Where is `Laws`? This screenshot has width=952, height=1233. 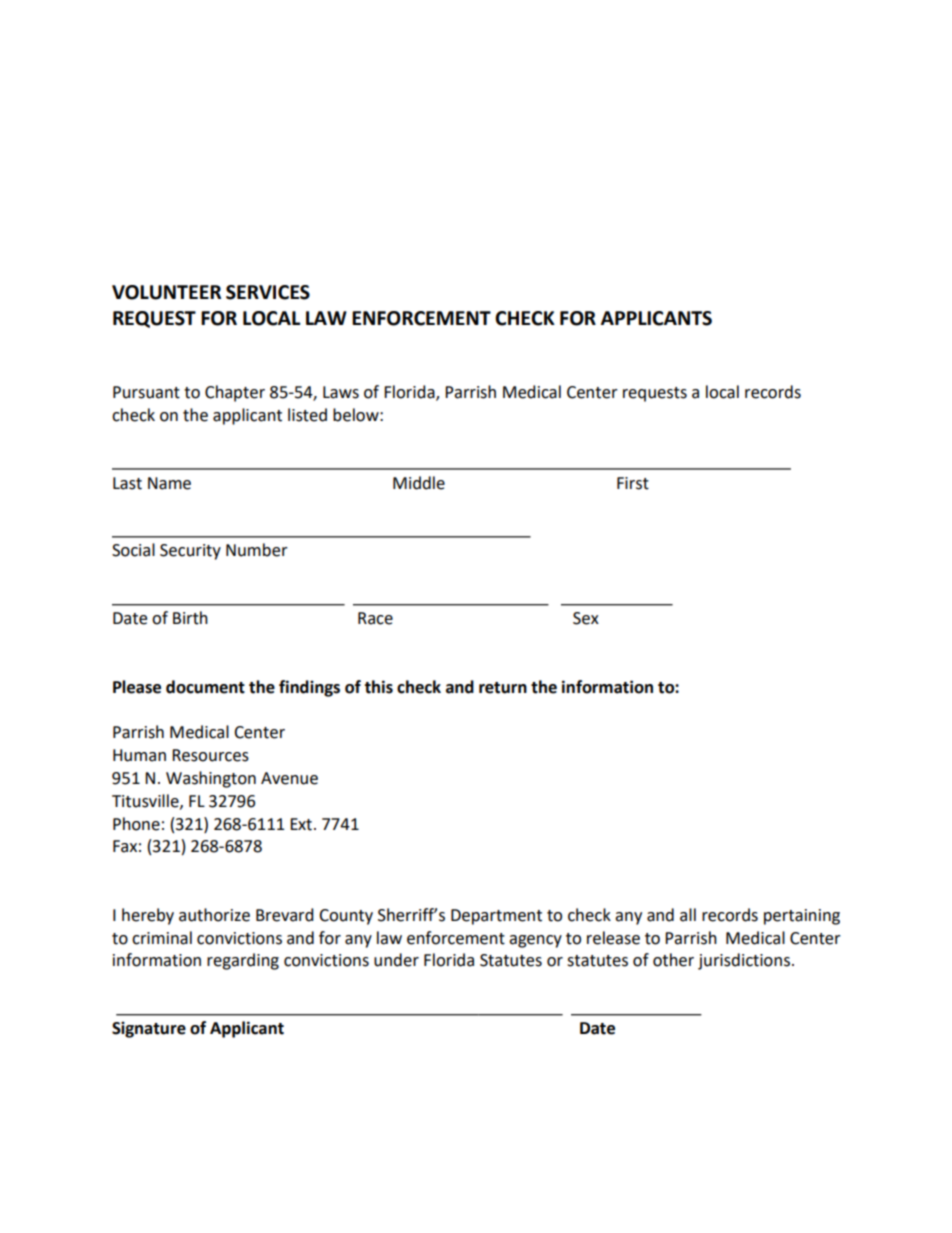 Laws is located at coordinates (341, 392).
